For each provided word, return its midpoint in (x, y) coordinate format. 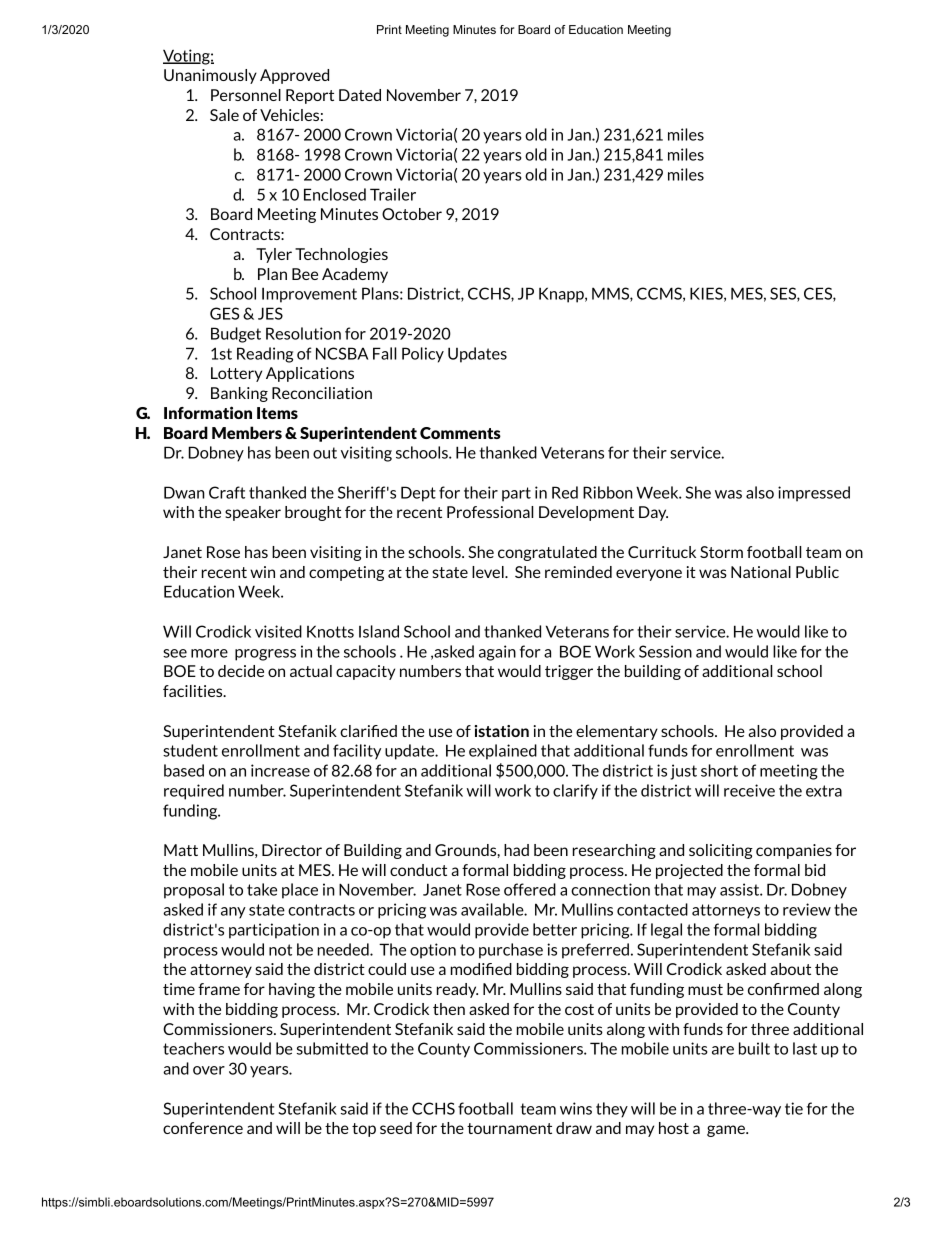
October (412, 214)
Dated (360, 95)
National (761, 572)
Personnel (246, 95)
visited (278, 631)
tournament (509, 1128)
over (209, 1070)
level (489, 572)
